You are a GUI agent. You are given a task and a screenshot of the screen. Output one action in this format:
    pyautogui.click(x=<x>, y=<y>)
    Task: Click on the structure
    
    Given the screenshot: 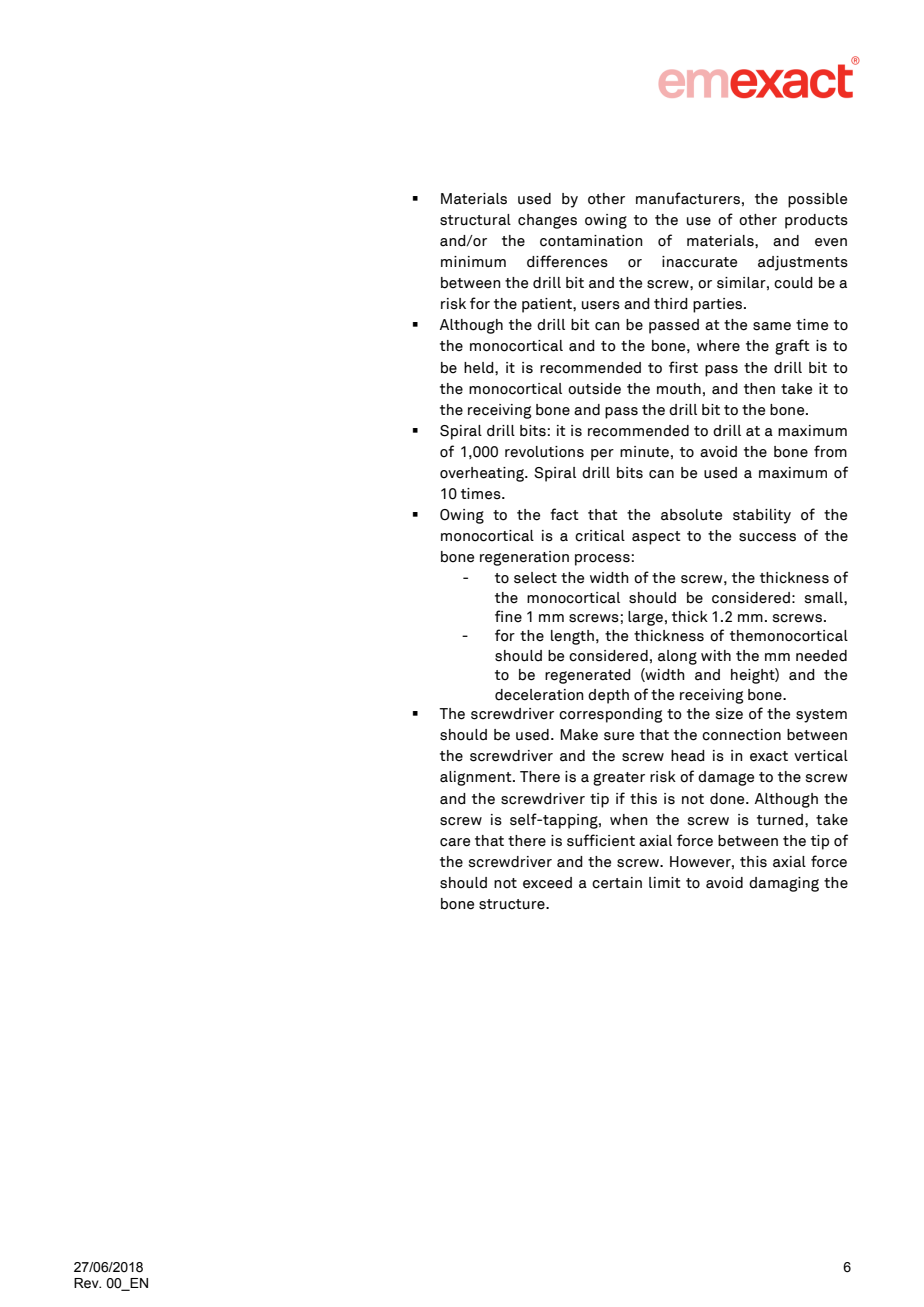 What is the action you would take?
    pyautogui.click(x=513, y=904)
